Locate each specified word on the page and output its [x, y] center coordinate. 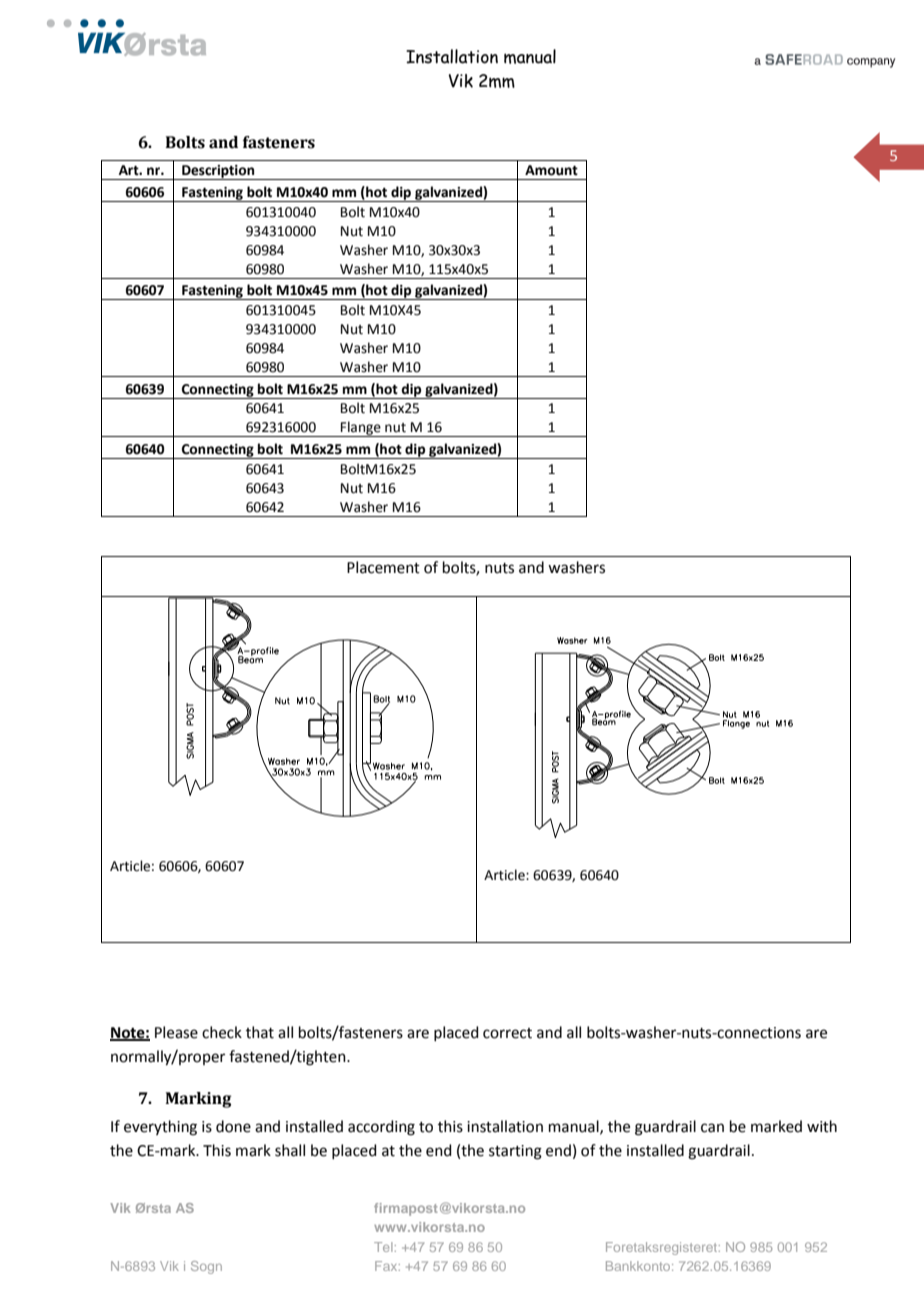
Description [218, 172]
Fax [387, 1266]
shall [290, 1150]
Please [176, 1032]
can [712, 1128]
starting [515, 1152]
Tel [383, 1247]
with [822, 1126]
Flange [361, 429]
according [381, 1128]
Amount [551, 170]
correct [507, 1033]
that [260, 1032]
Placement [383, 567]
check [222, 1032]
